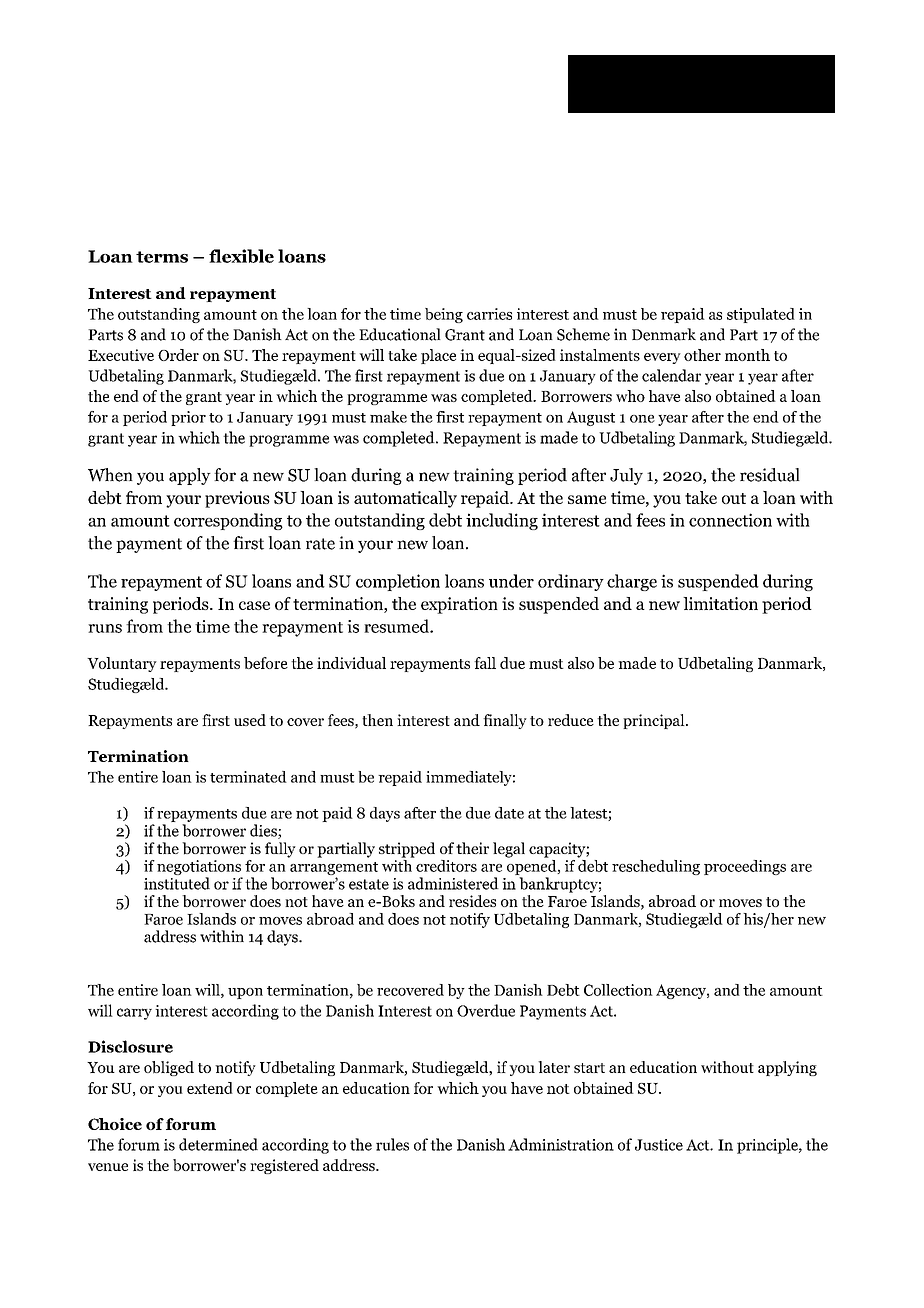  I want to click on Collection, so click(618, 990).
